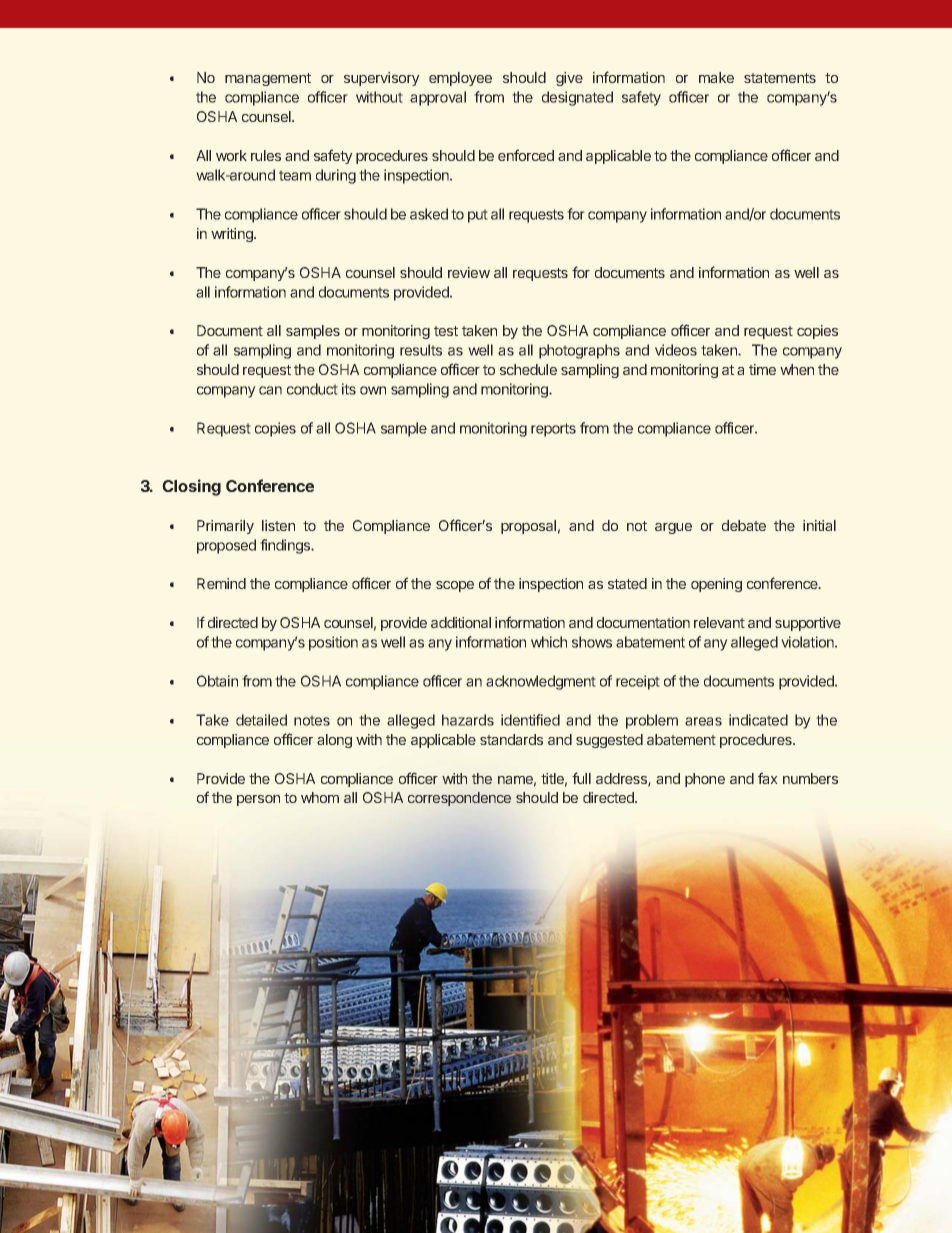  Describe the element at coordinates (528, 369) in the page. I see `schedule` at that location.
